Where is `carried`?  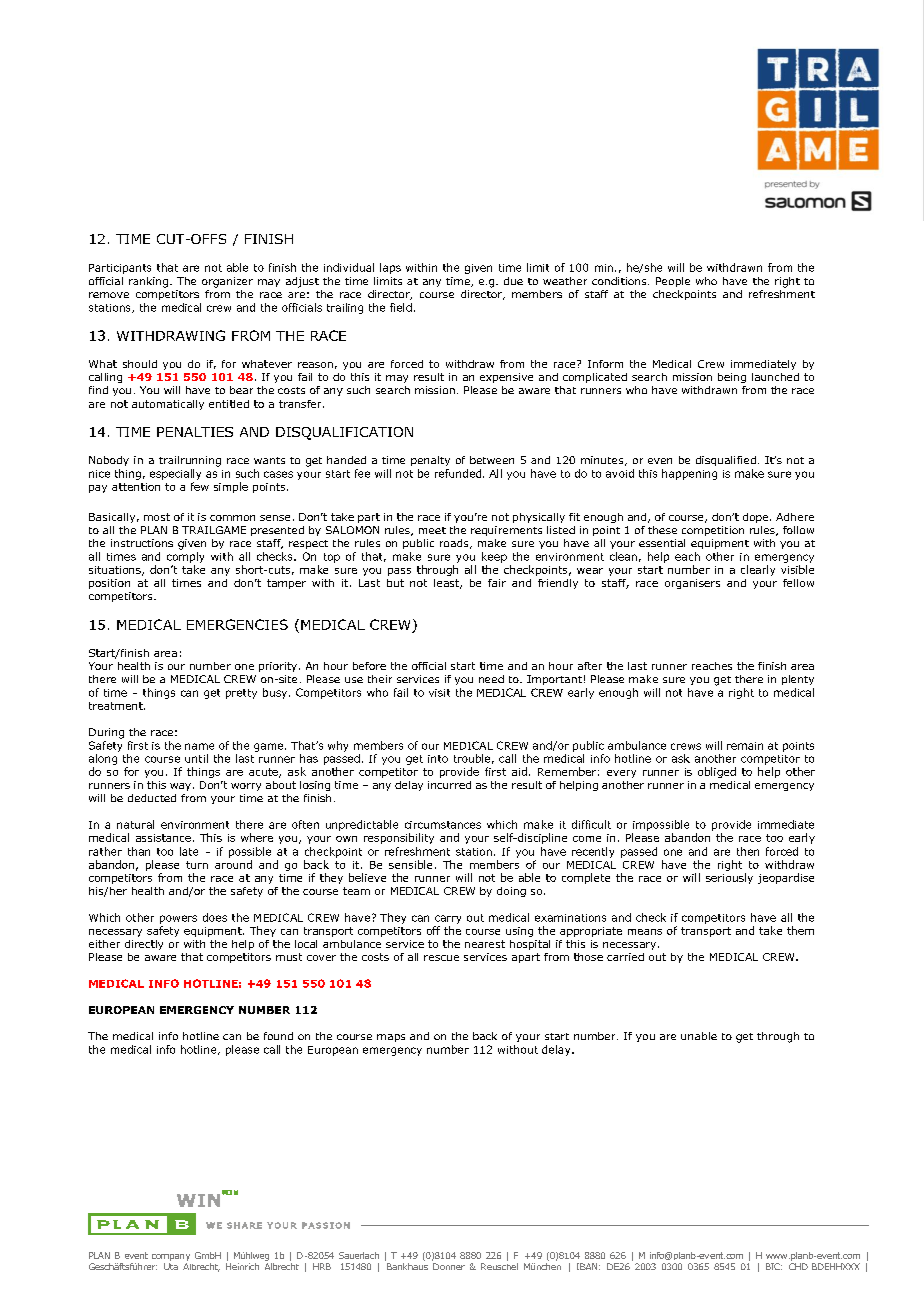 carried is located at coordinates (625, 957).
